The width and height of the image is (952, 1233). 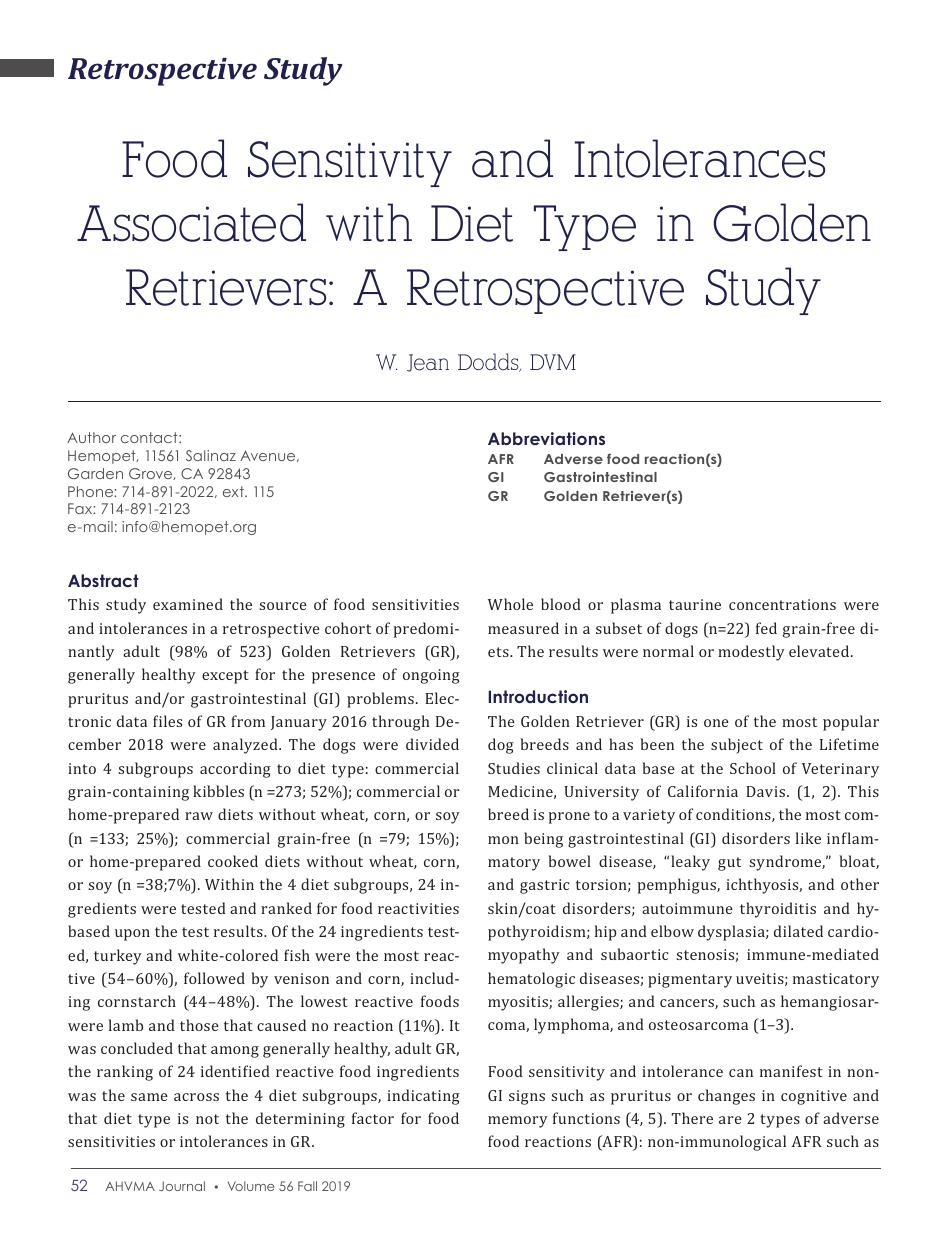 I want to click on Dodds, so click(x=489, y=362).
